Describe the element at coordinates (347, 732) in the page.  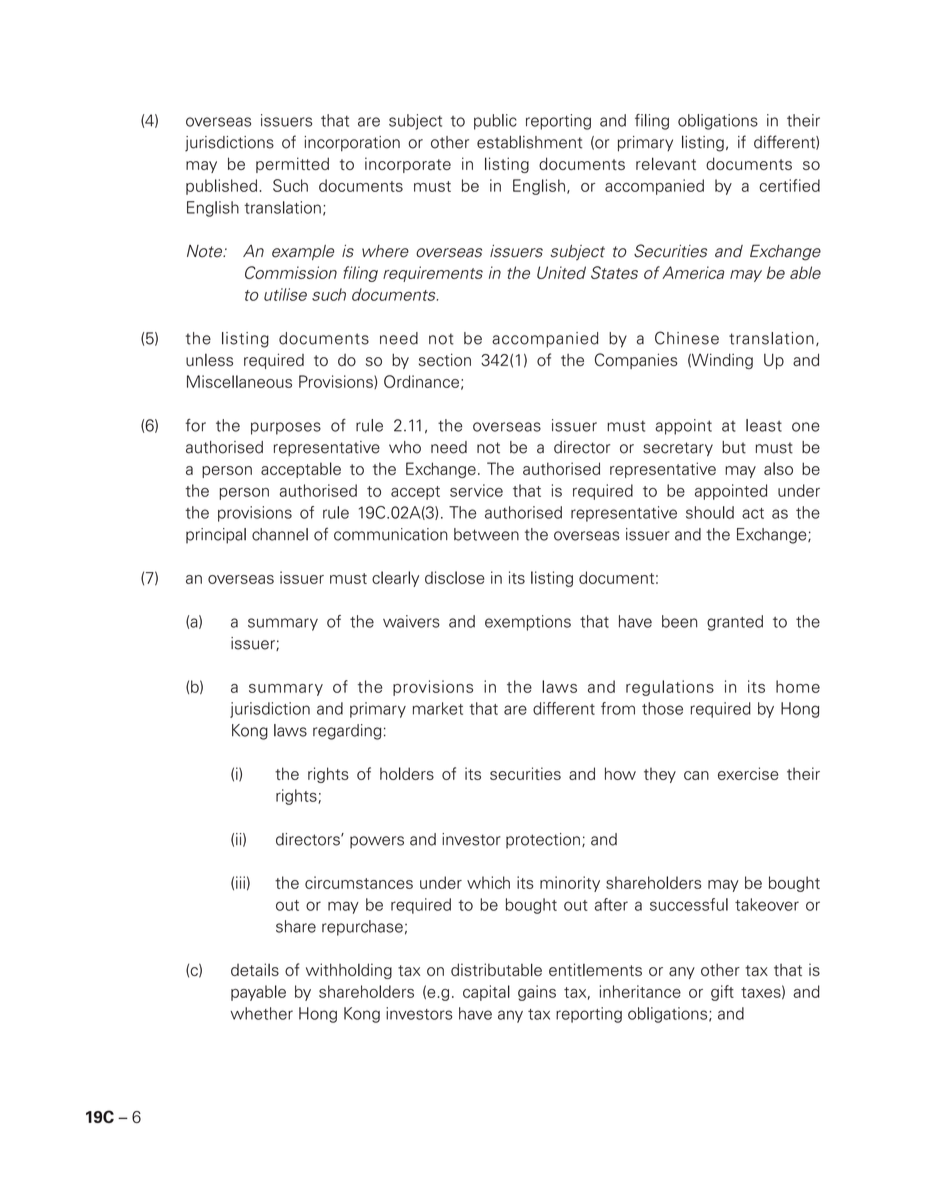
I see `regarding` at that location.
